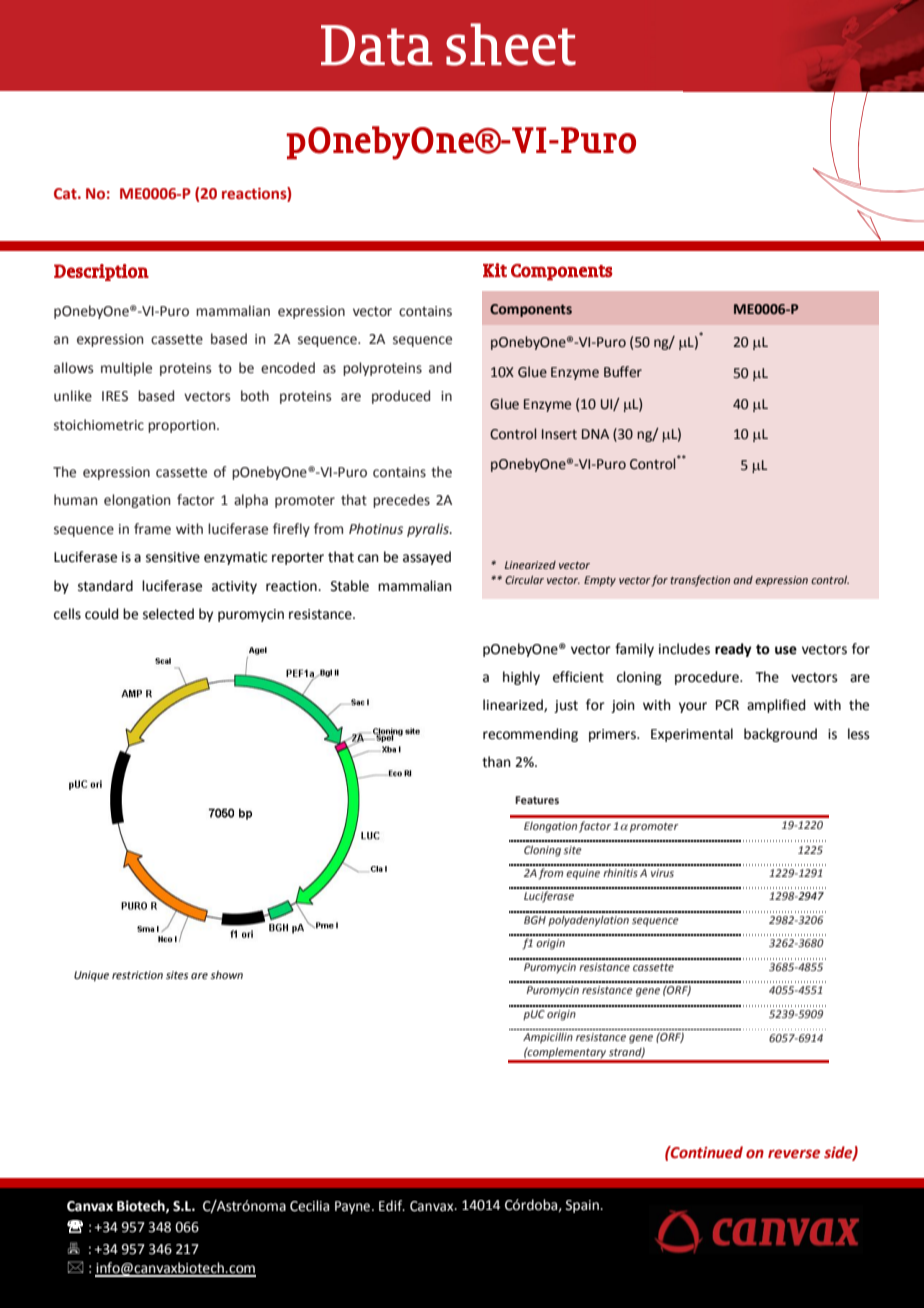 This screenshot has width=924, height=1308. What do you see at coordinates (309, 1206) in the screenshot?
I see `Cecilia` at bounding box center [309, 1206].
